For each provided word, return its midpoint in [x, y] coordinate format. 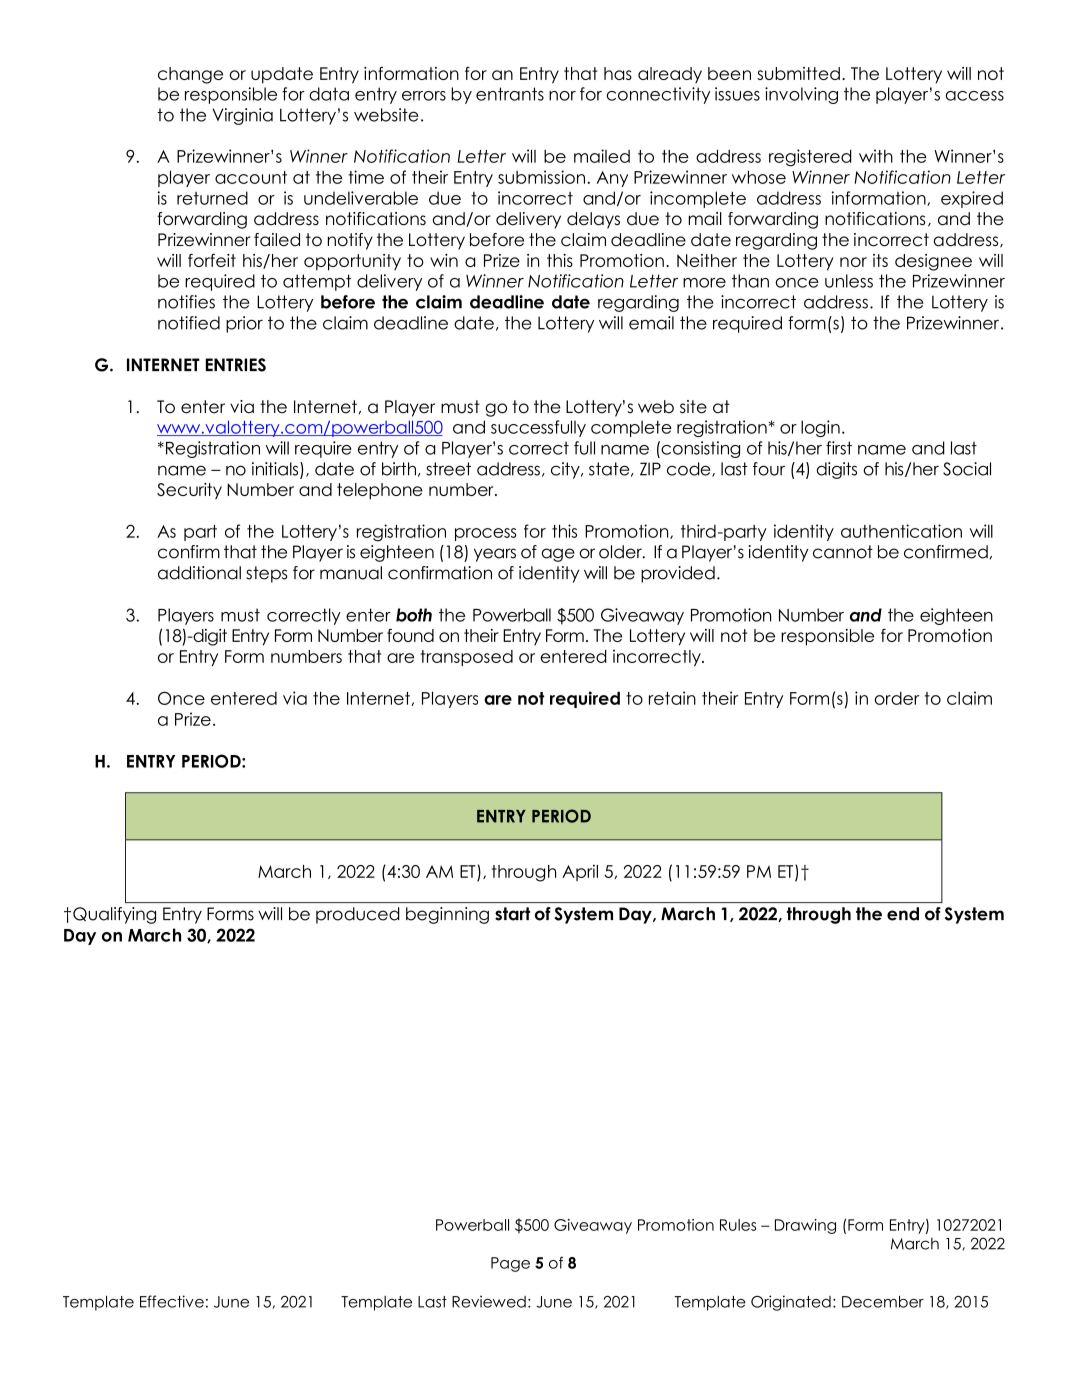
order [896, 698]
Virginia [242, 116]
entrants [510, 94]
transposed [466, 658]
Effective [172, 1301]
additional [199, 573]
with [876, 156]
